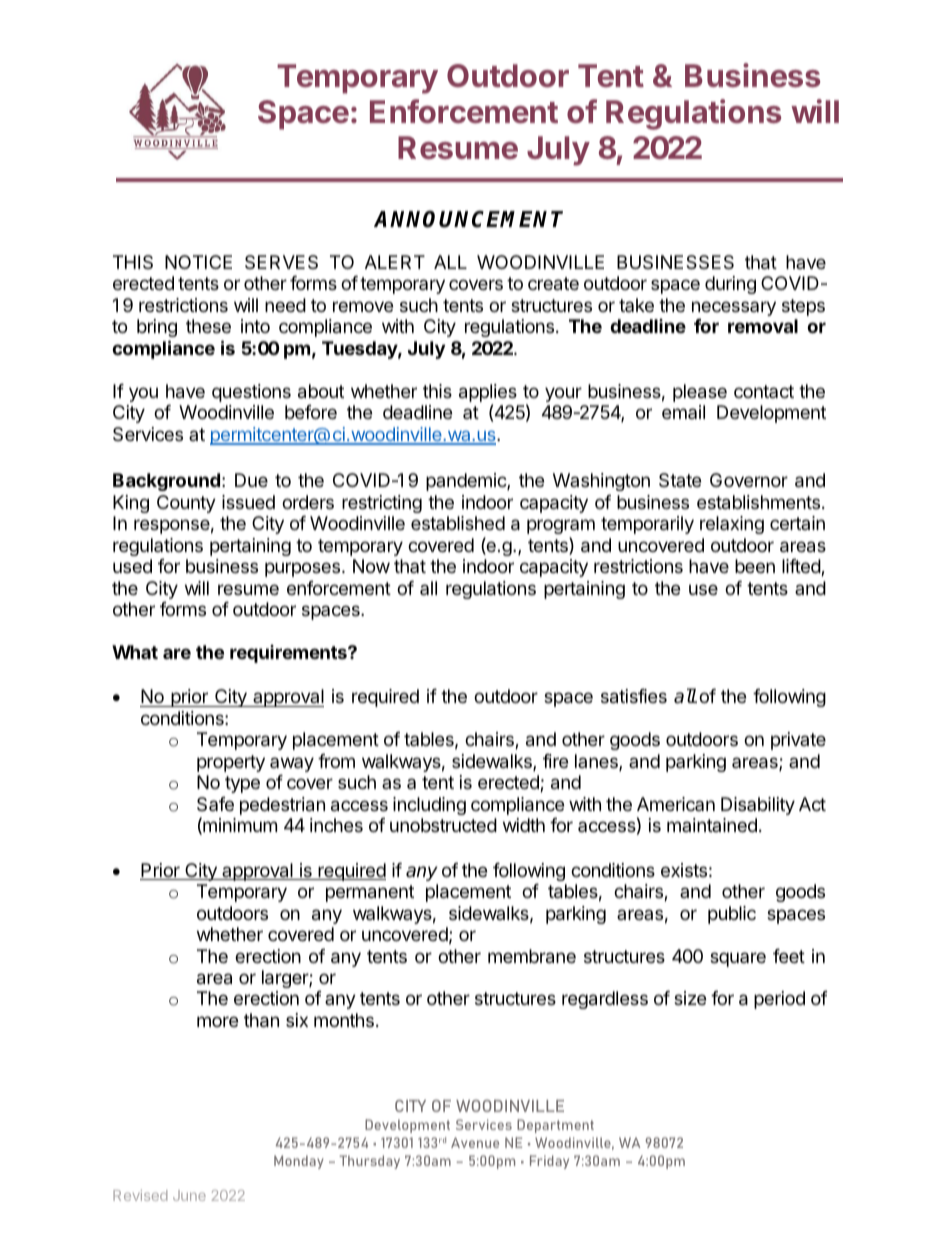  Describe the element at coordinates (371, 566) in the image. I see `Now` at that location.
